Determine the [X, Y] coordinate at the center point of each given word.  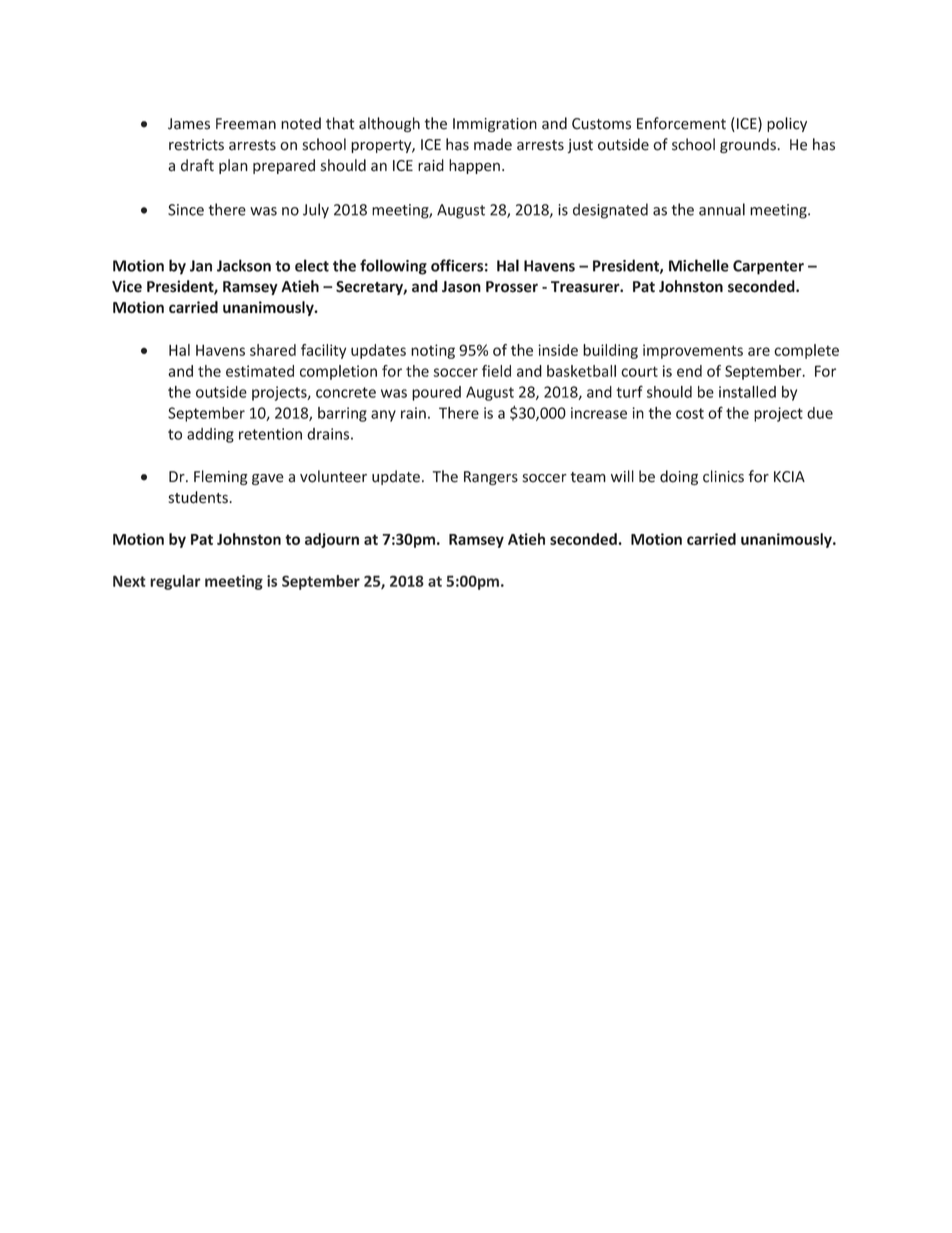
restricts [196, 145]
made [493, 144]
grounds [748, 145]
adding [210, 435]
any [383, 416]
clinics [723, 476]
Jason [461, 287]
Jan [201, 266]
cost [690, 413]
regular [175, 582]
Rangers [491, 478]
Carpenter [768, 267]
